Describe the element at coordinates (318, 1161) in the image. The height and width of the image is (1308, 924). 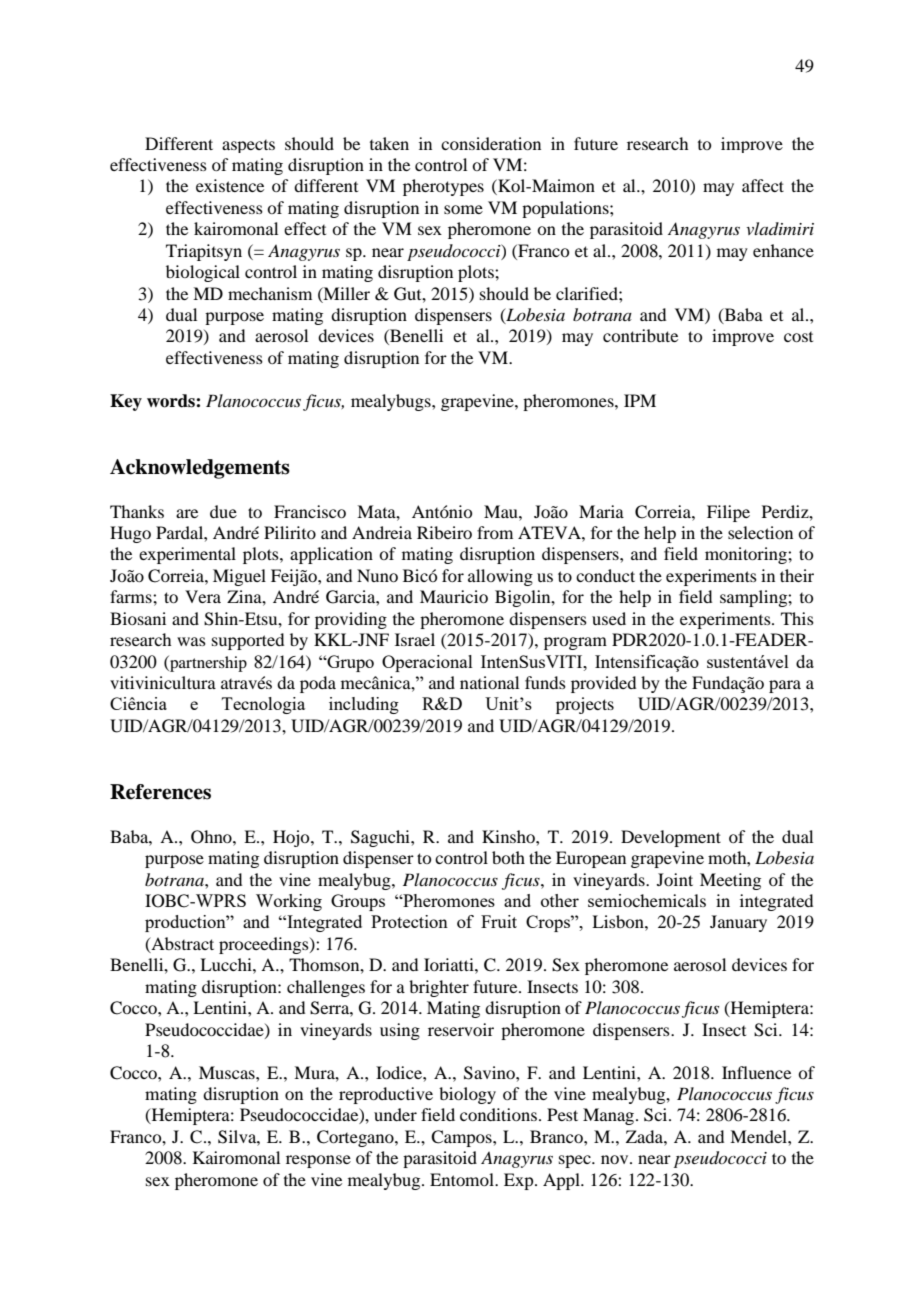
I see `response` at that location.
